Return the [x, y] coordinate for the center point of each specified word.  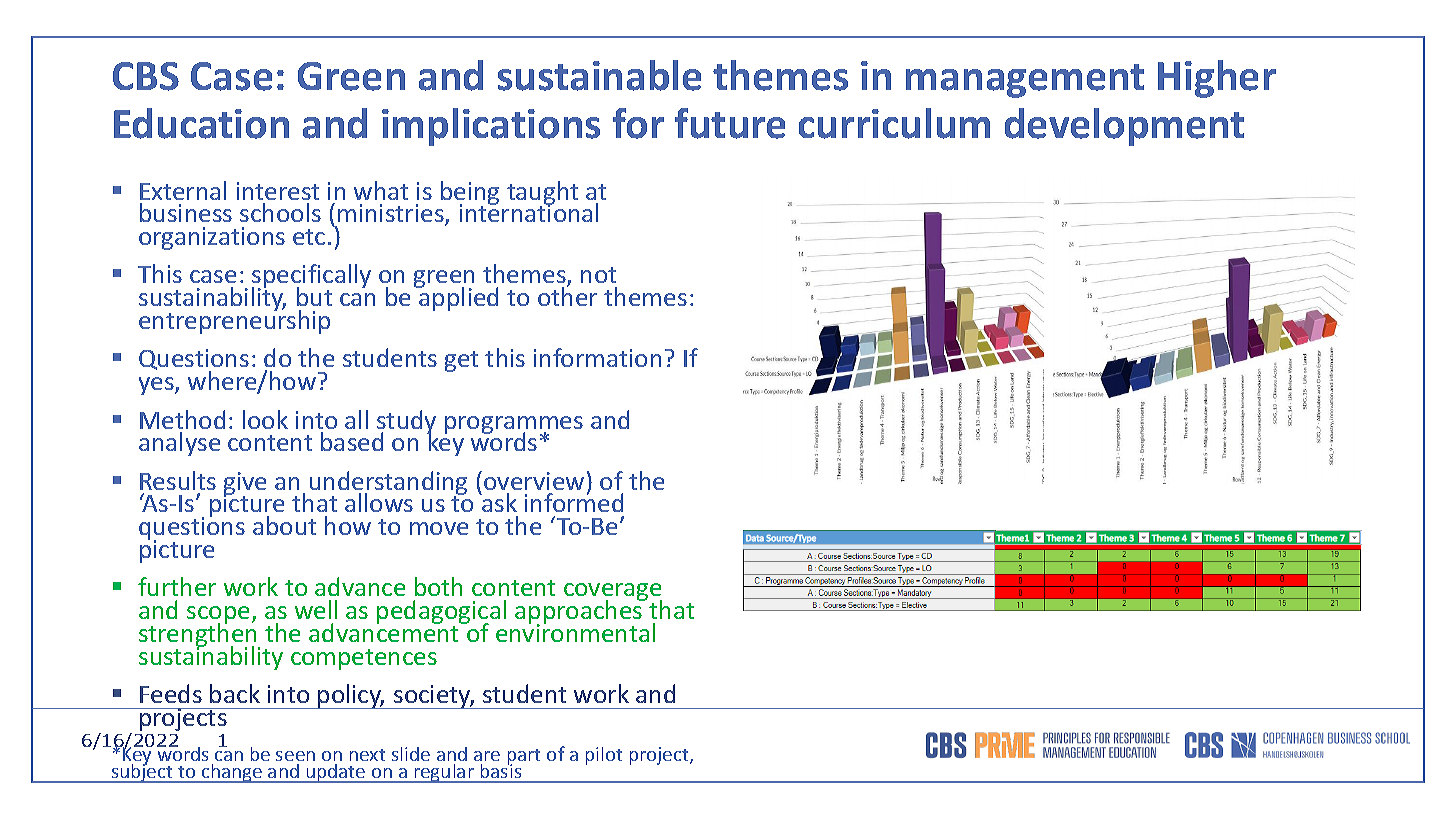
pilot [604, 756]
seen [295, 756]
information [597, 357]
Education [201, 123]
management [1025, 81]
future [730, 123]
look [265, 419]
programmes [514, 426]
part [524, 757]
